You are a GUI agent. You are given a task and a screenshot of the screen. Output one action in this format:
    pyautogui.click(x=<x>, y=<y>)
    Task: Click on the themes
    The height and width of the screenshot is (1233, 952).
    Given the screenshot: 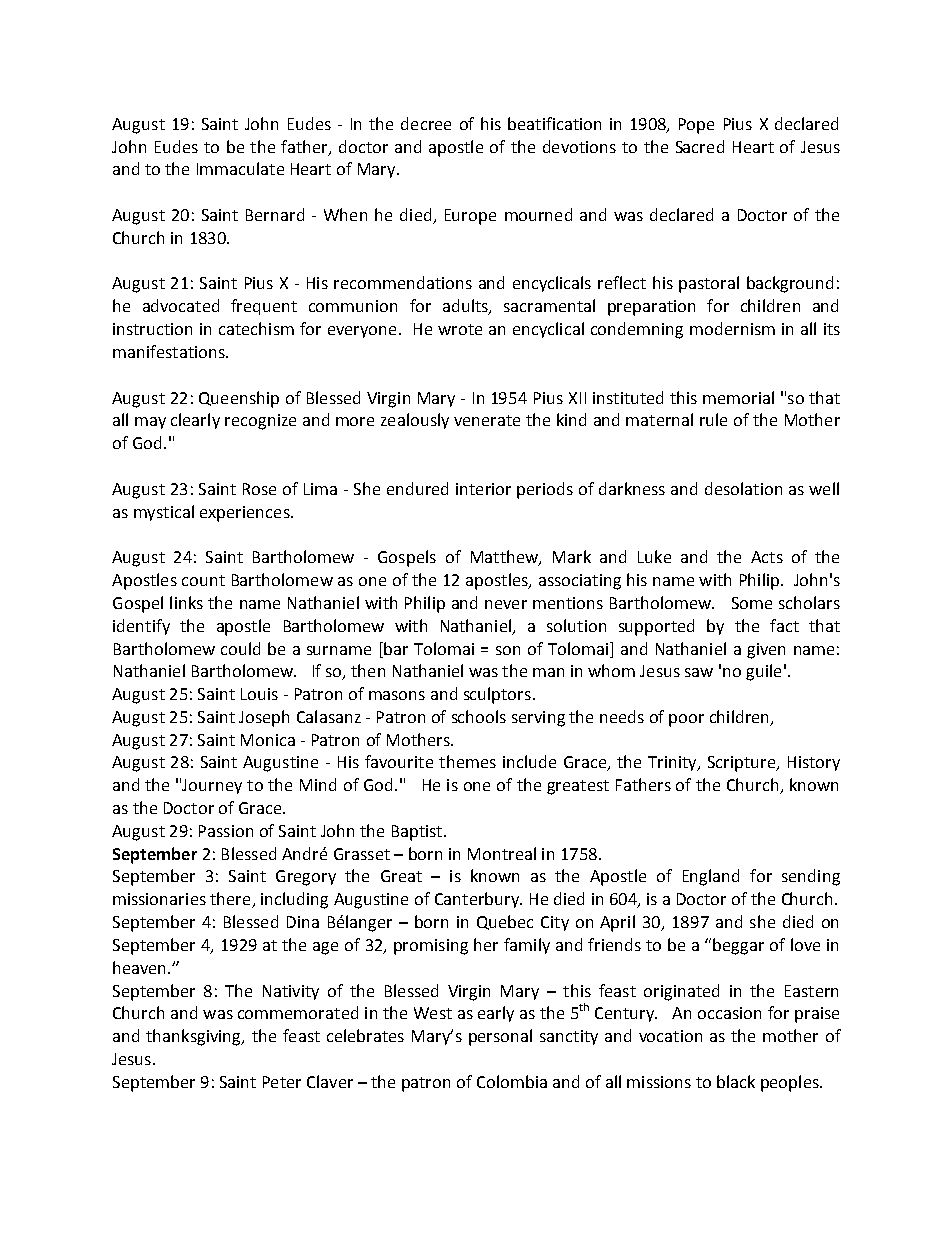 What is the action you would take?
    pyautogui.click(x=467, y=761)
